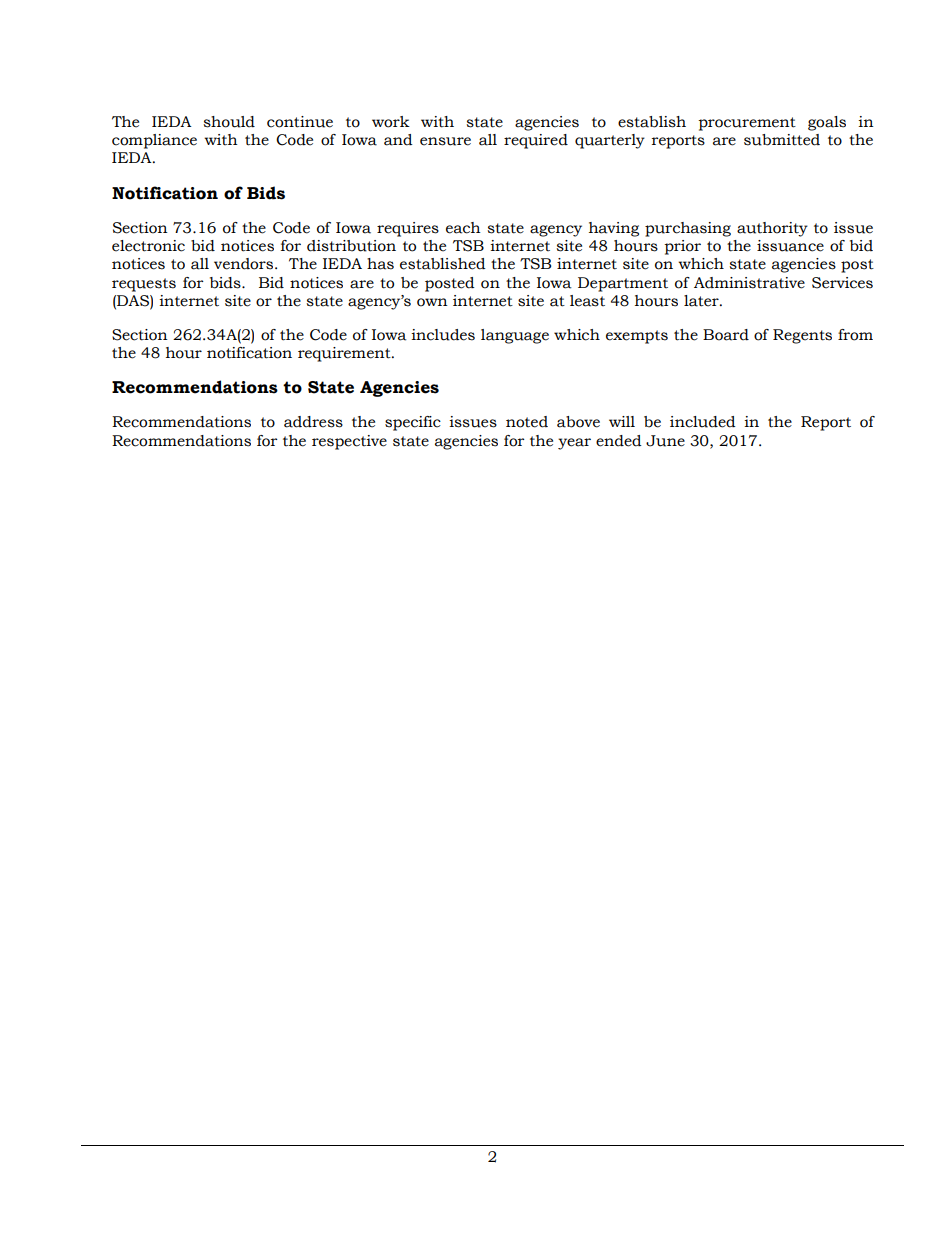 This page has width=952, height=1233. What do you see at coordinates (536, 141) in the page?
I see `required` at bounding box center [536, 141].
